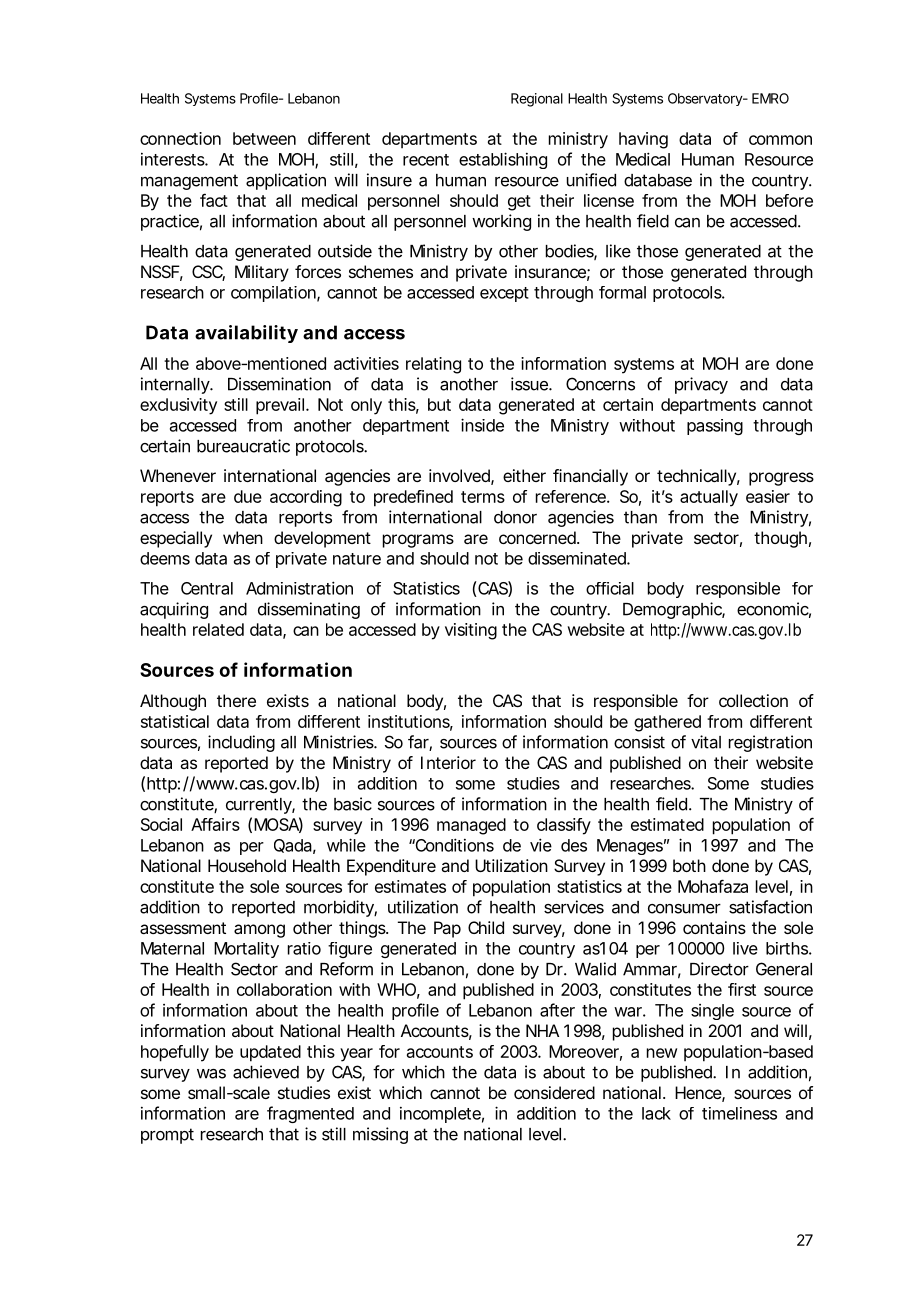 Image resolution: width=924 pixels, height=1308 pixels. Describe the element at coordinates (674, 610) in the screenshot. I see `Demographic` at that location.
